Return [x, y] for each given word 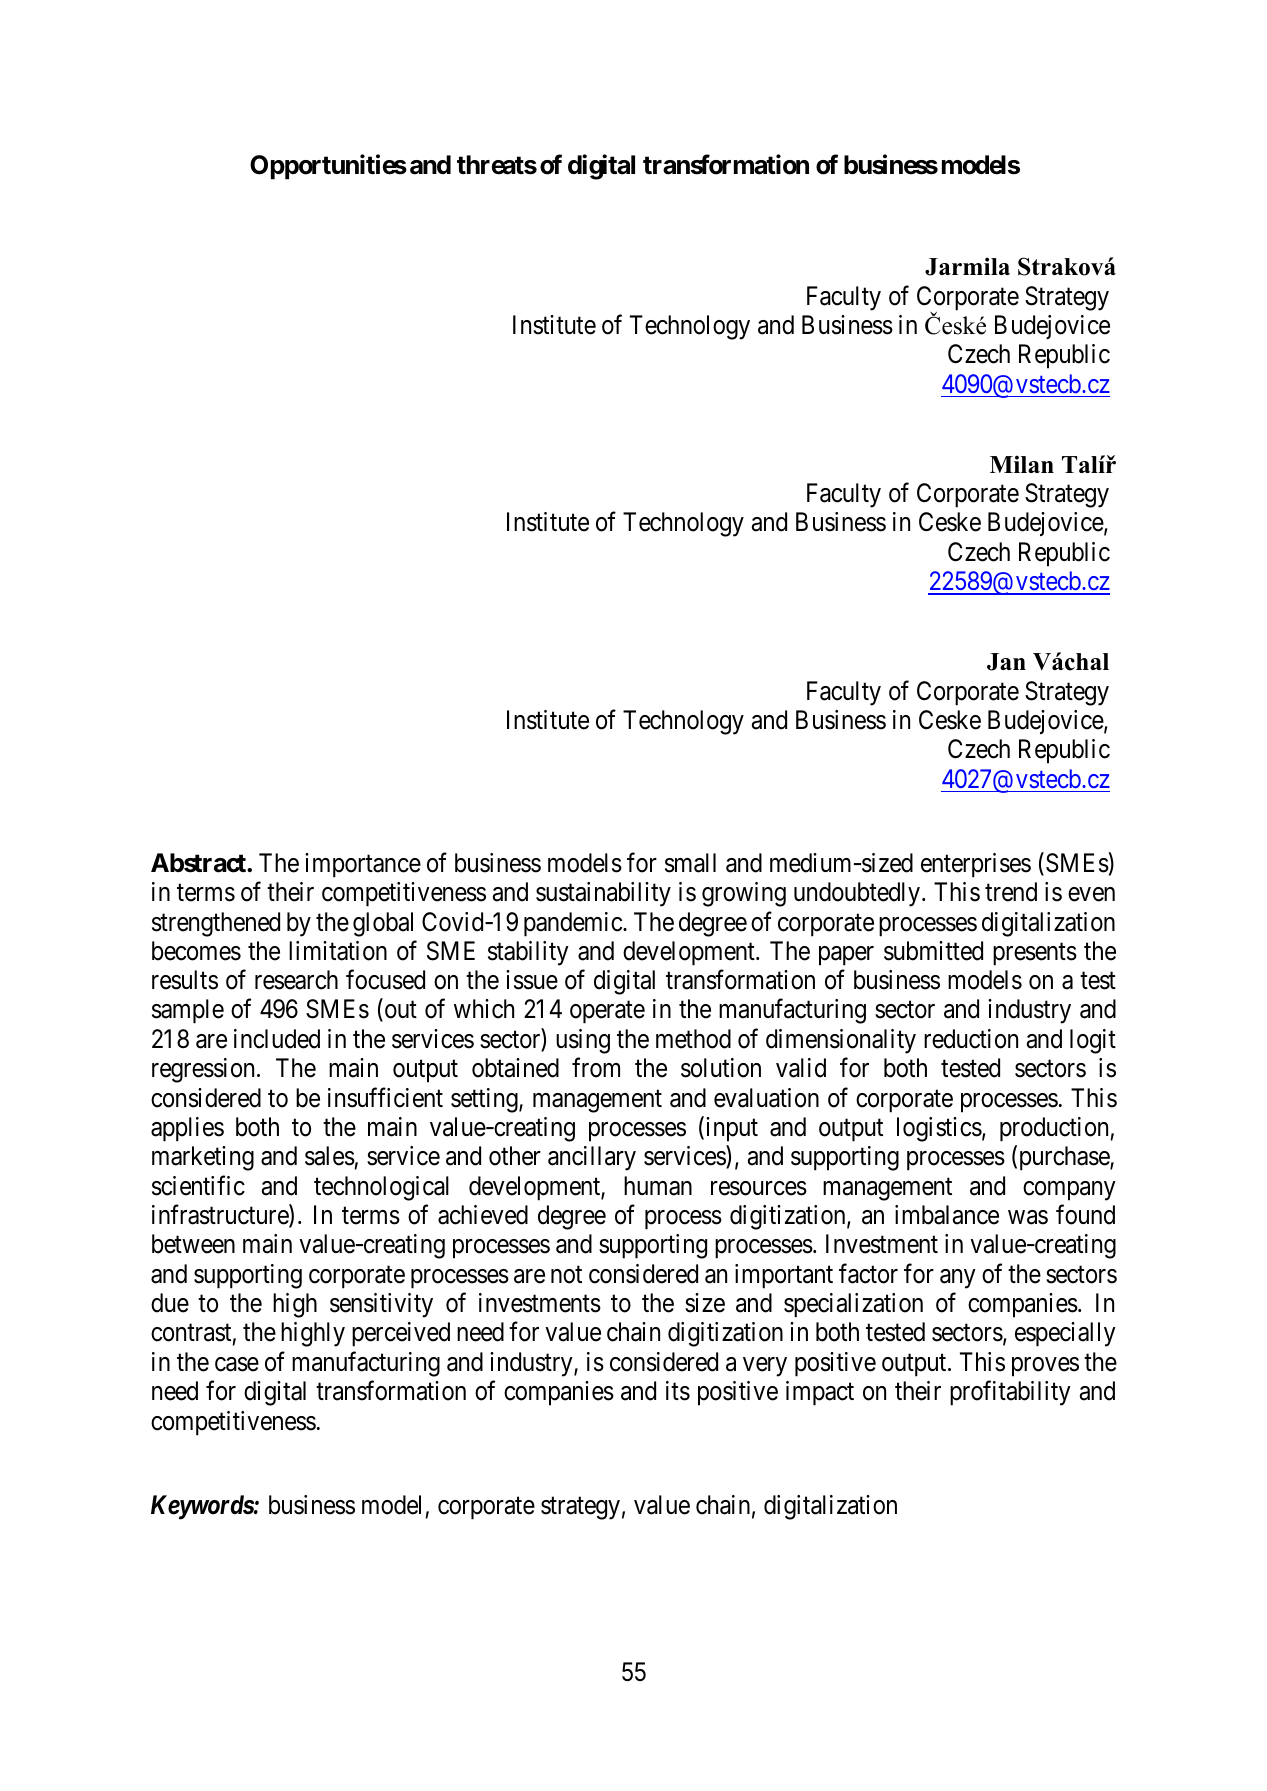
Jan [1006, 662]
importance [363, 865]
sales [330, 1156]
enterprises [976, 865]
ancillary [592, 1158]
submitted [933, 951]
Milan [1022, 464]
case [237, 1364]
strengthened [216, 924]
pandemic [574, 924]
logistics [939, 1129]
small [690, 863]
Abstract [199, 863]
